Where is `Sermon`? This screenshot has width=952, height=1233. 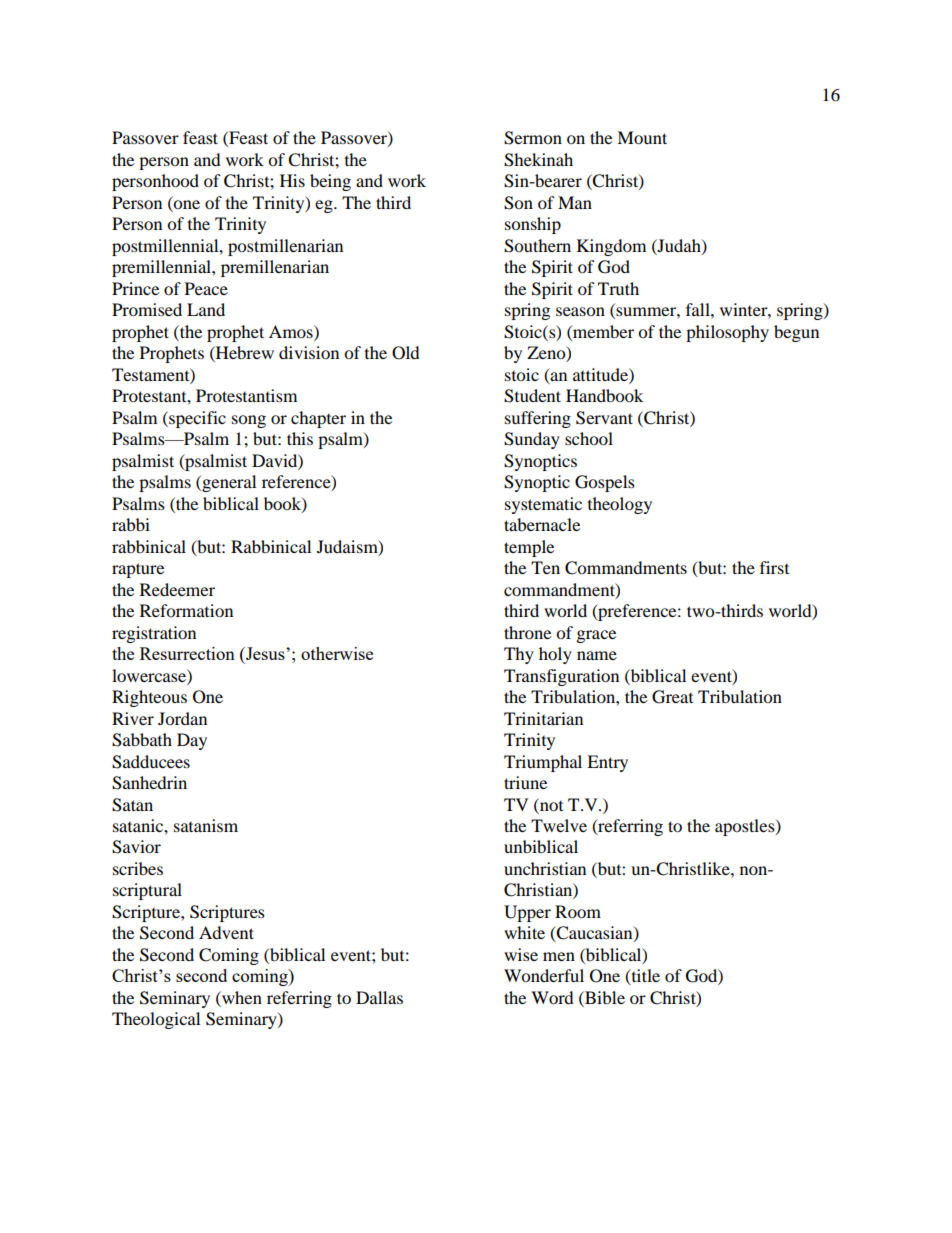
Sermon is located at coordinates (533, 138).
